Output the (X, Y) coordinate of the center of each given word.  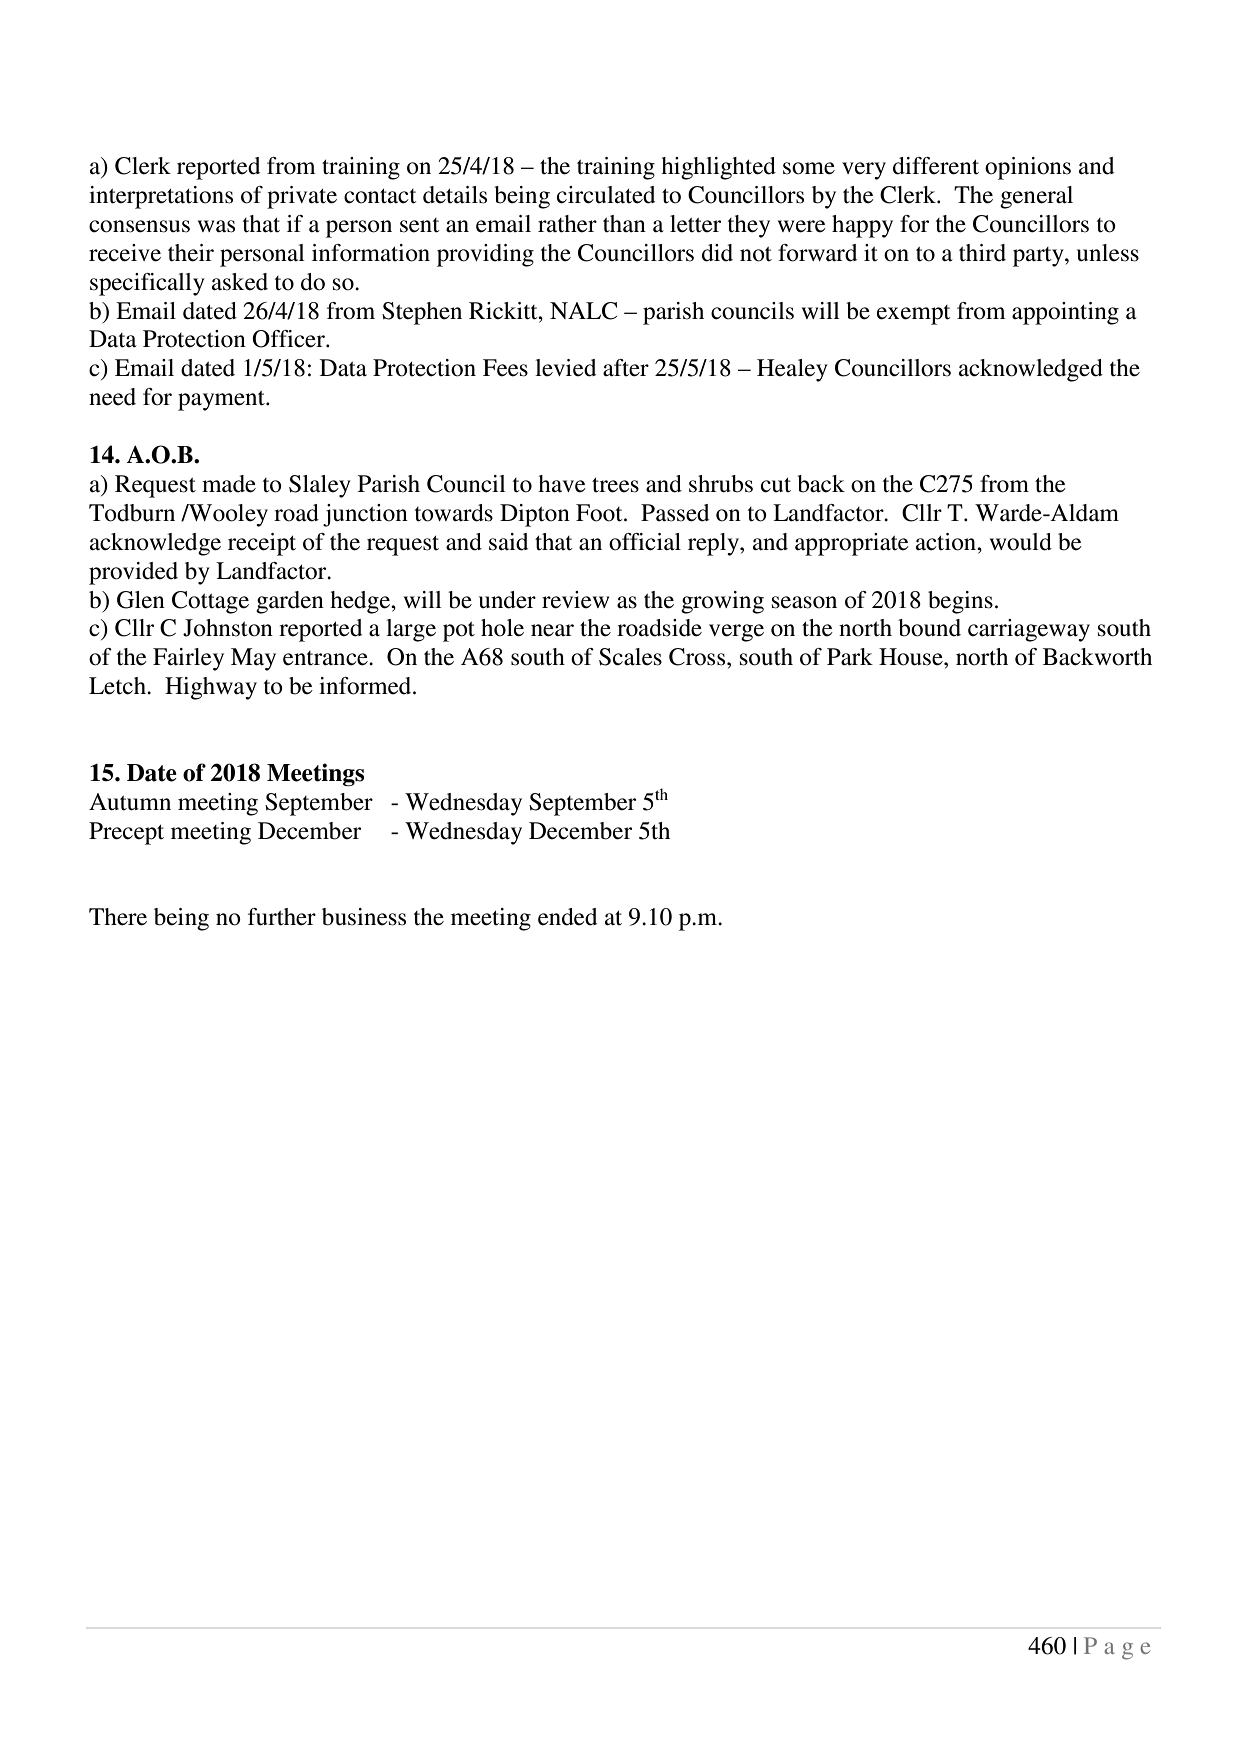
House (912, 657)
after (626, 368)
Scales (630, 657)
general (1036, 197)
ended (567, 917)
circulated (606, 195)
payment (222, 401)
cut (776, 485)
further (282, 917)
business (364, 917)
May (253, 659)
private (302, 197)
